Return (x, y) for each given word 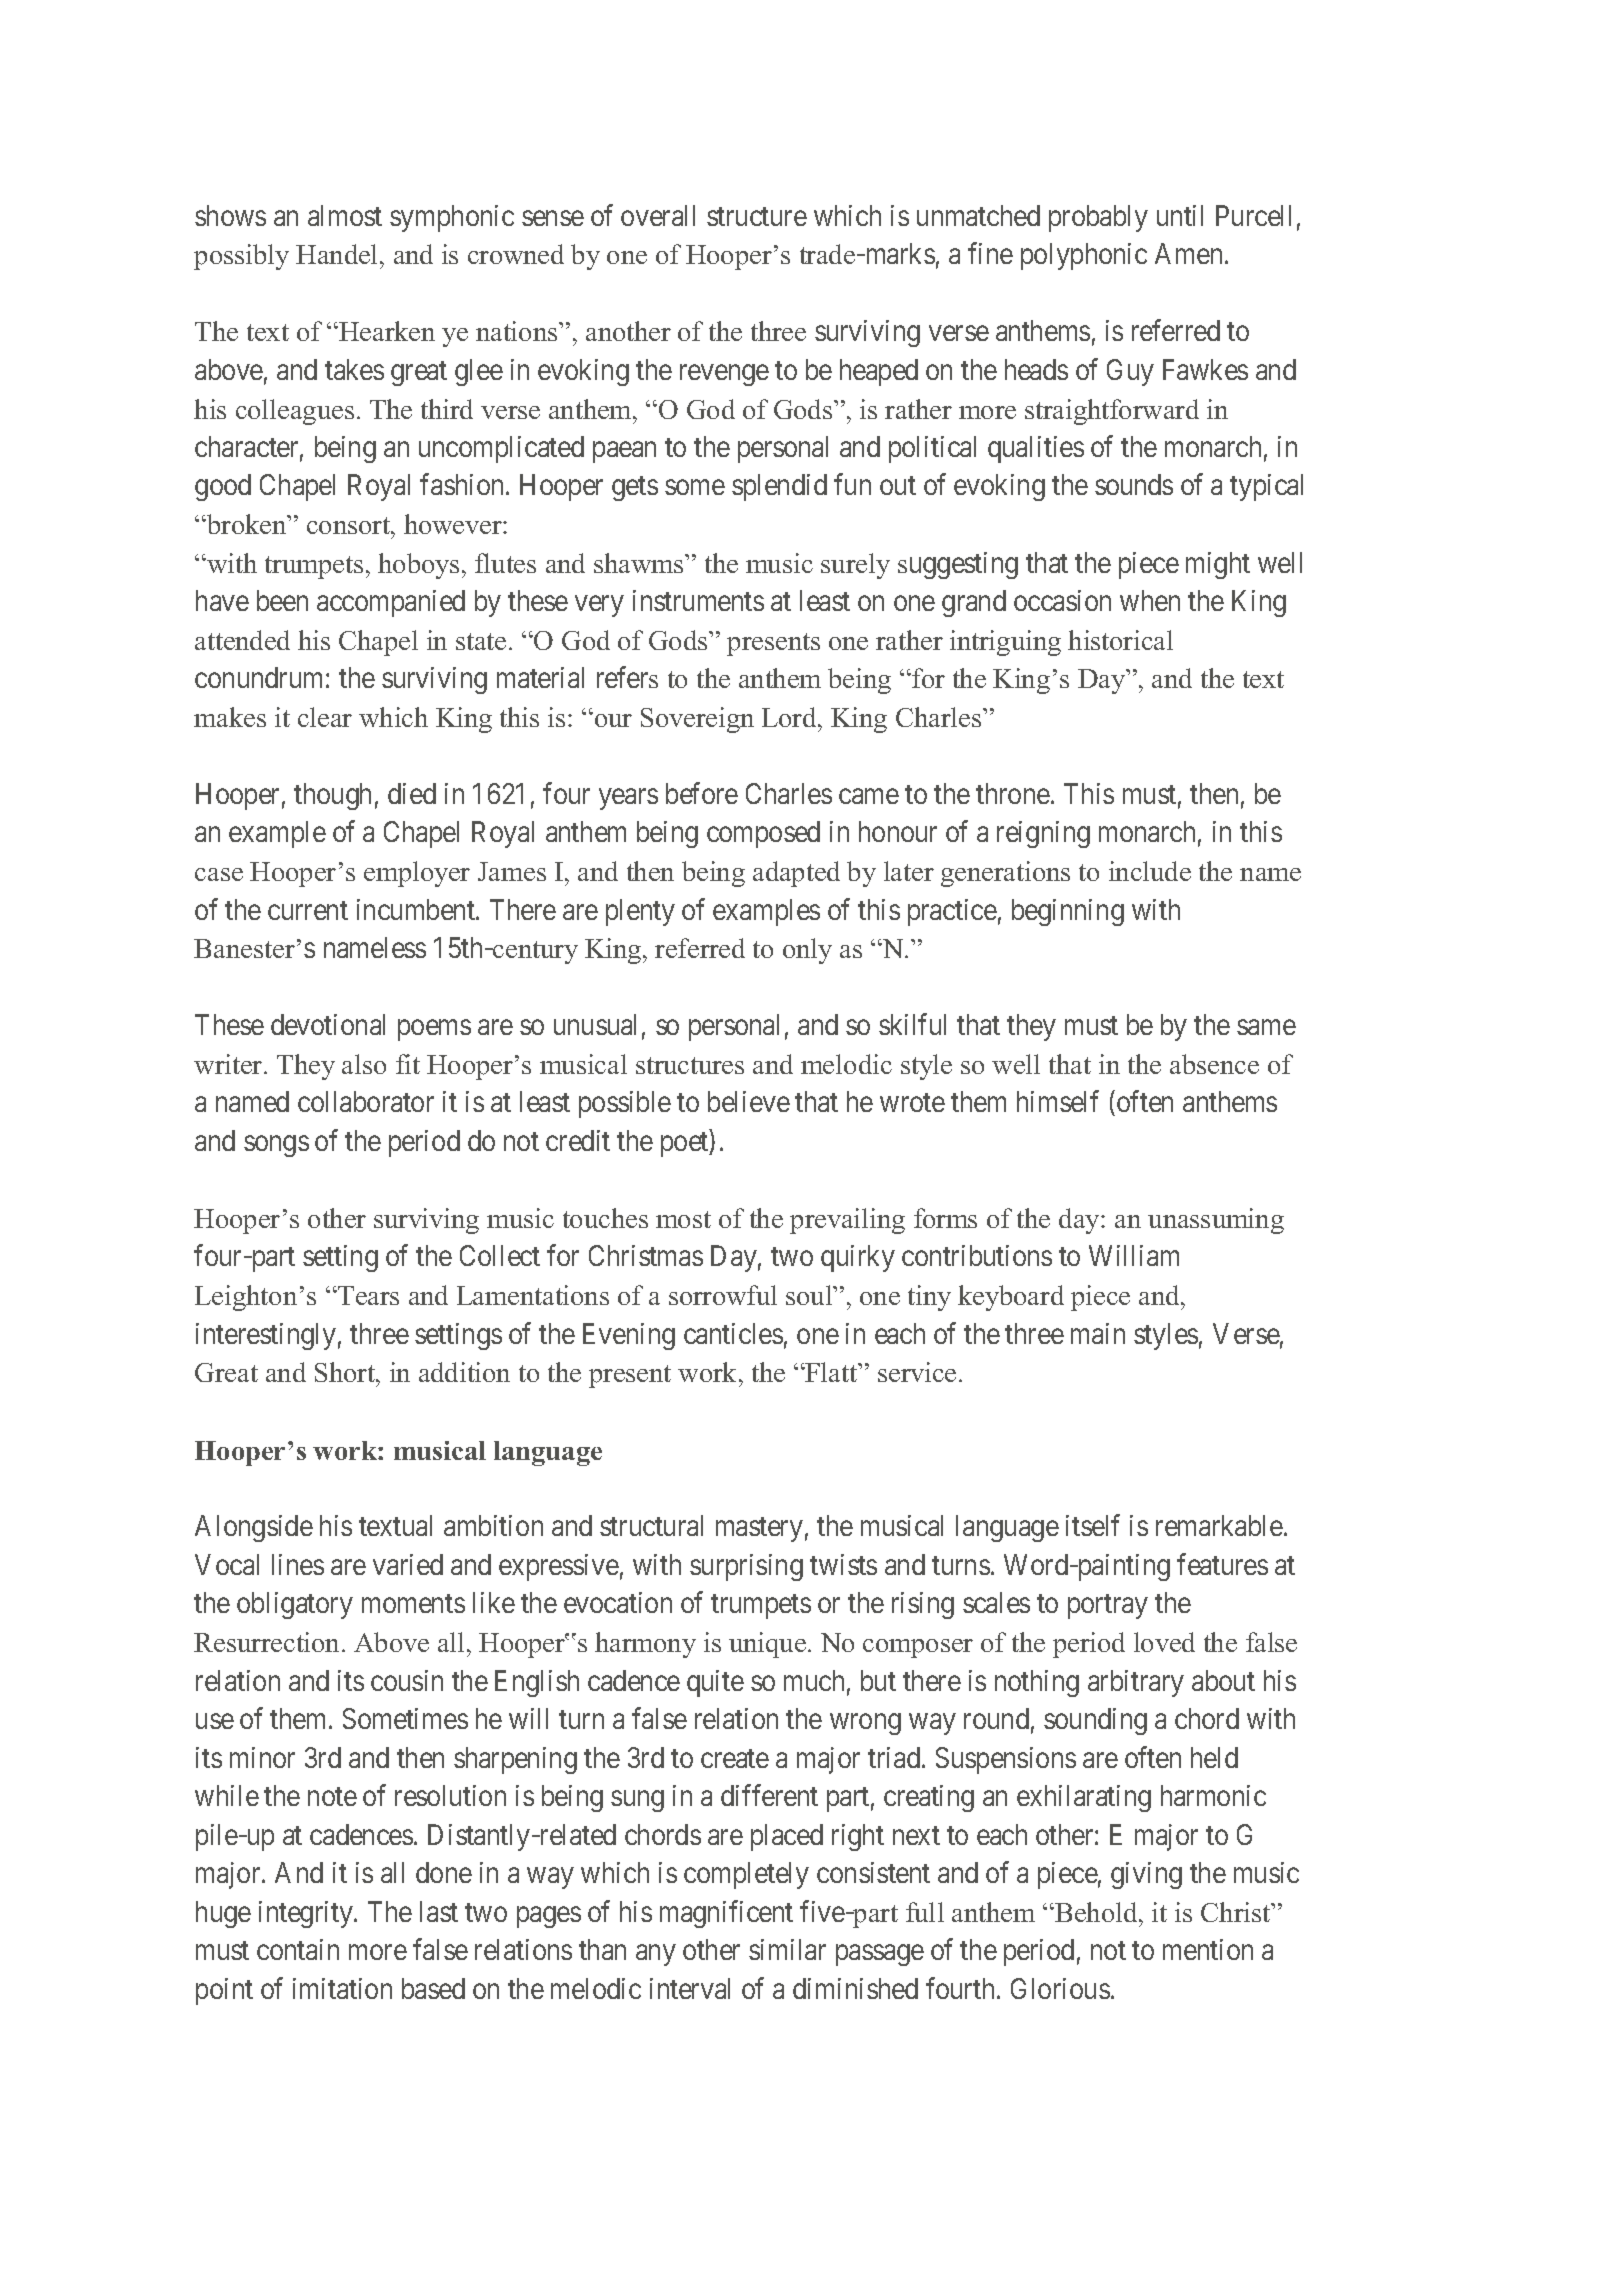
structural (651, 1525)
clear (325, 717)
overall (658, 215)
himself (1058, 1101)
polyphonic (1084, 256)
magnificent (726, 1914)
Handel (338, 254)
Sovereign (697, 720)
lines (298, 1564)
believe (749, 1101)
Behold (1096, 1912)
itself (1093, 1525)
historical (1120, 640)
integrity (307, 1914)
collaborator (366, 1101)
